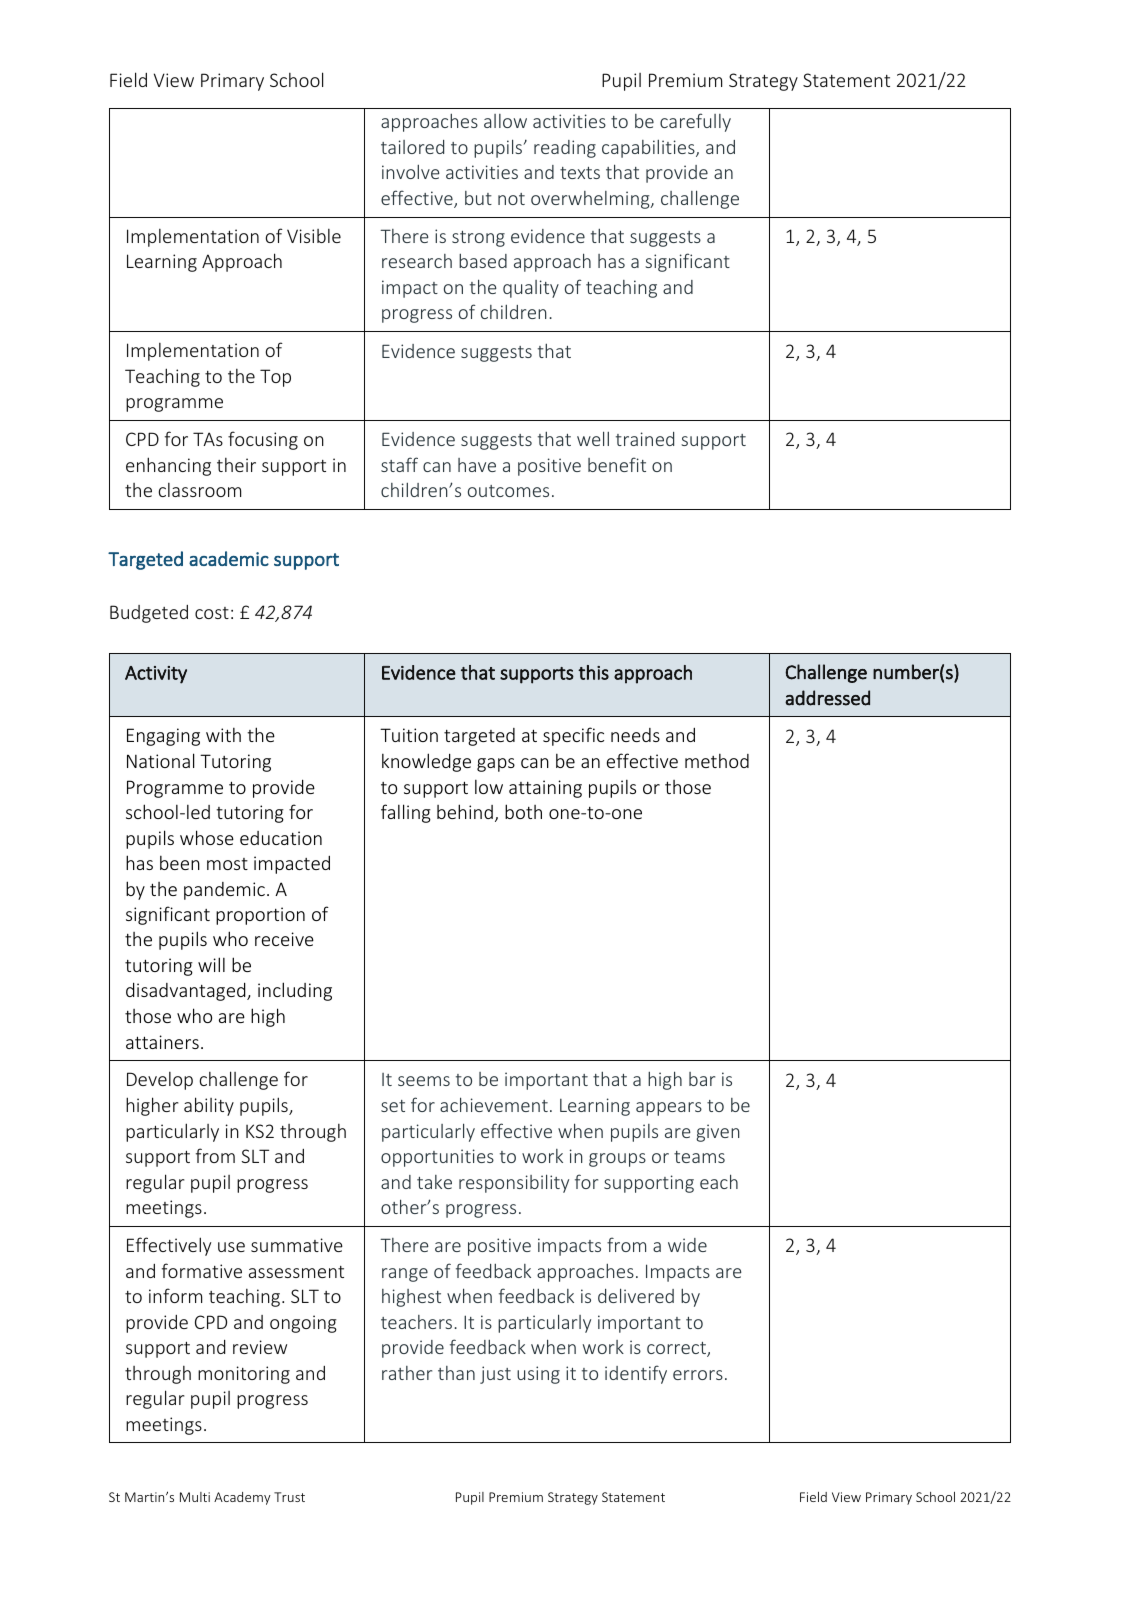  What do you see at coordinates (717, 760) in the screenshot?
I see `method` at bounding box center [717, 760].
